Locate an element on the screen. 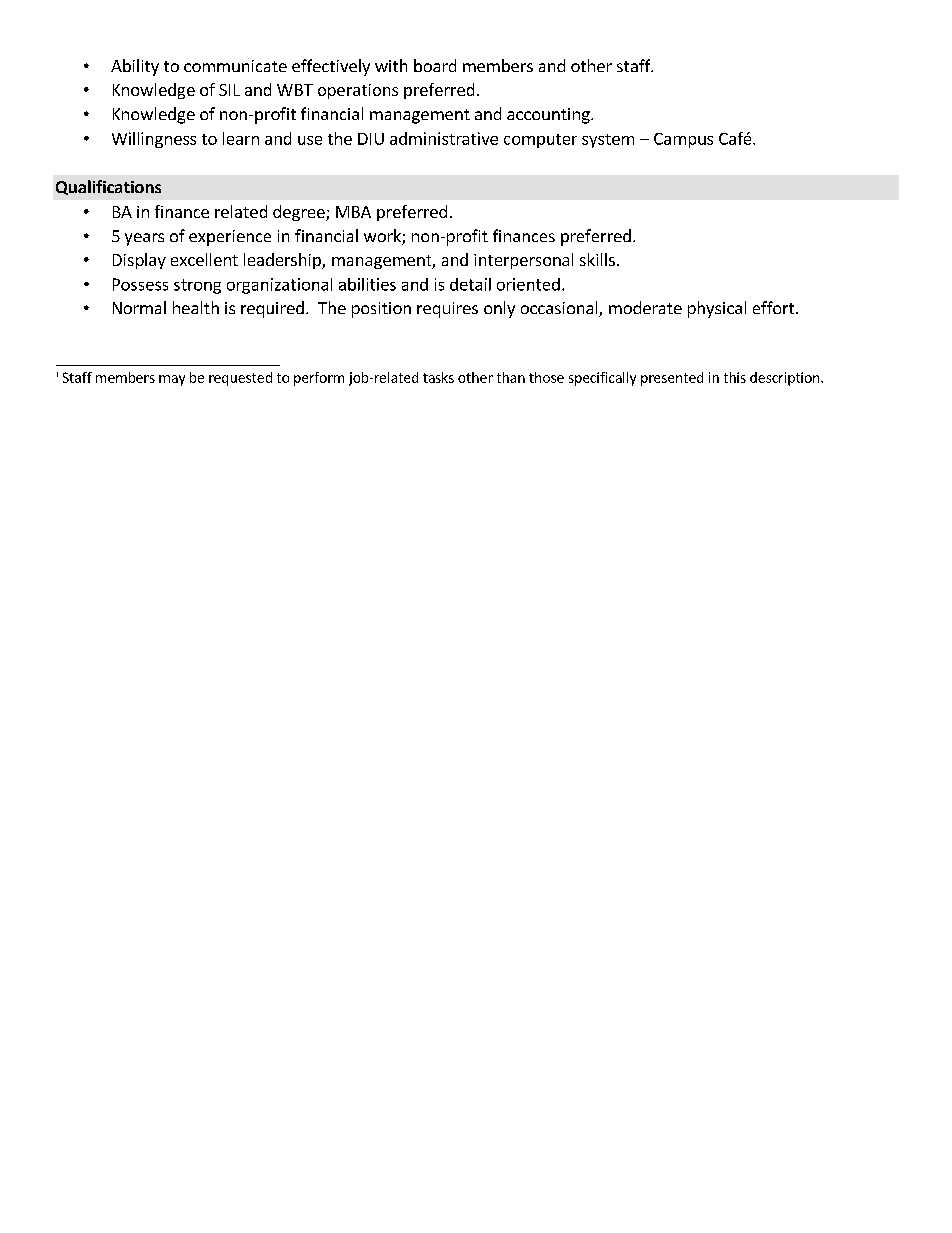 This screenshot has width=952, height=1233. detail is located at coordinates (470, 284).
